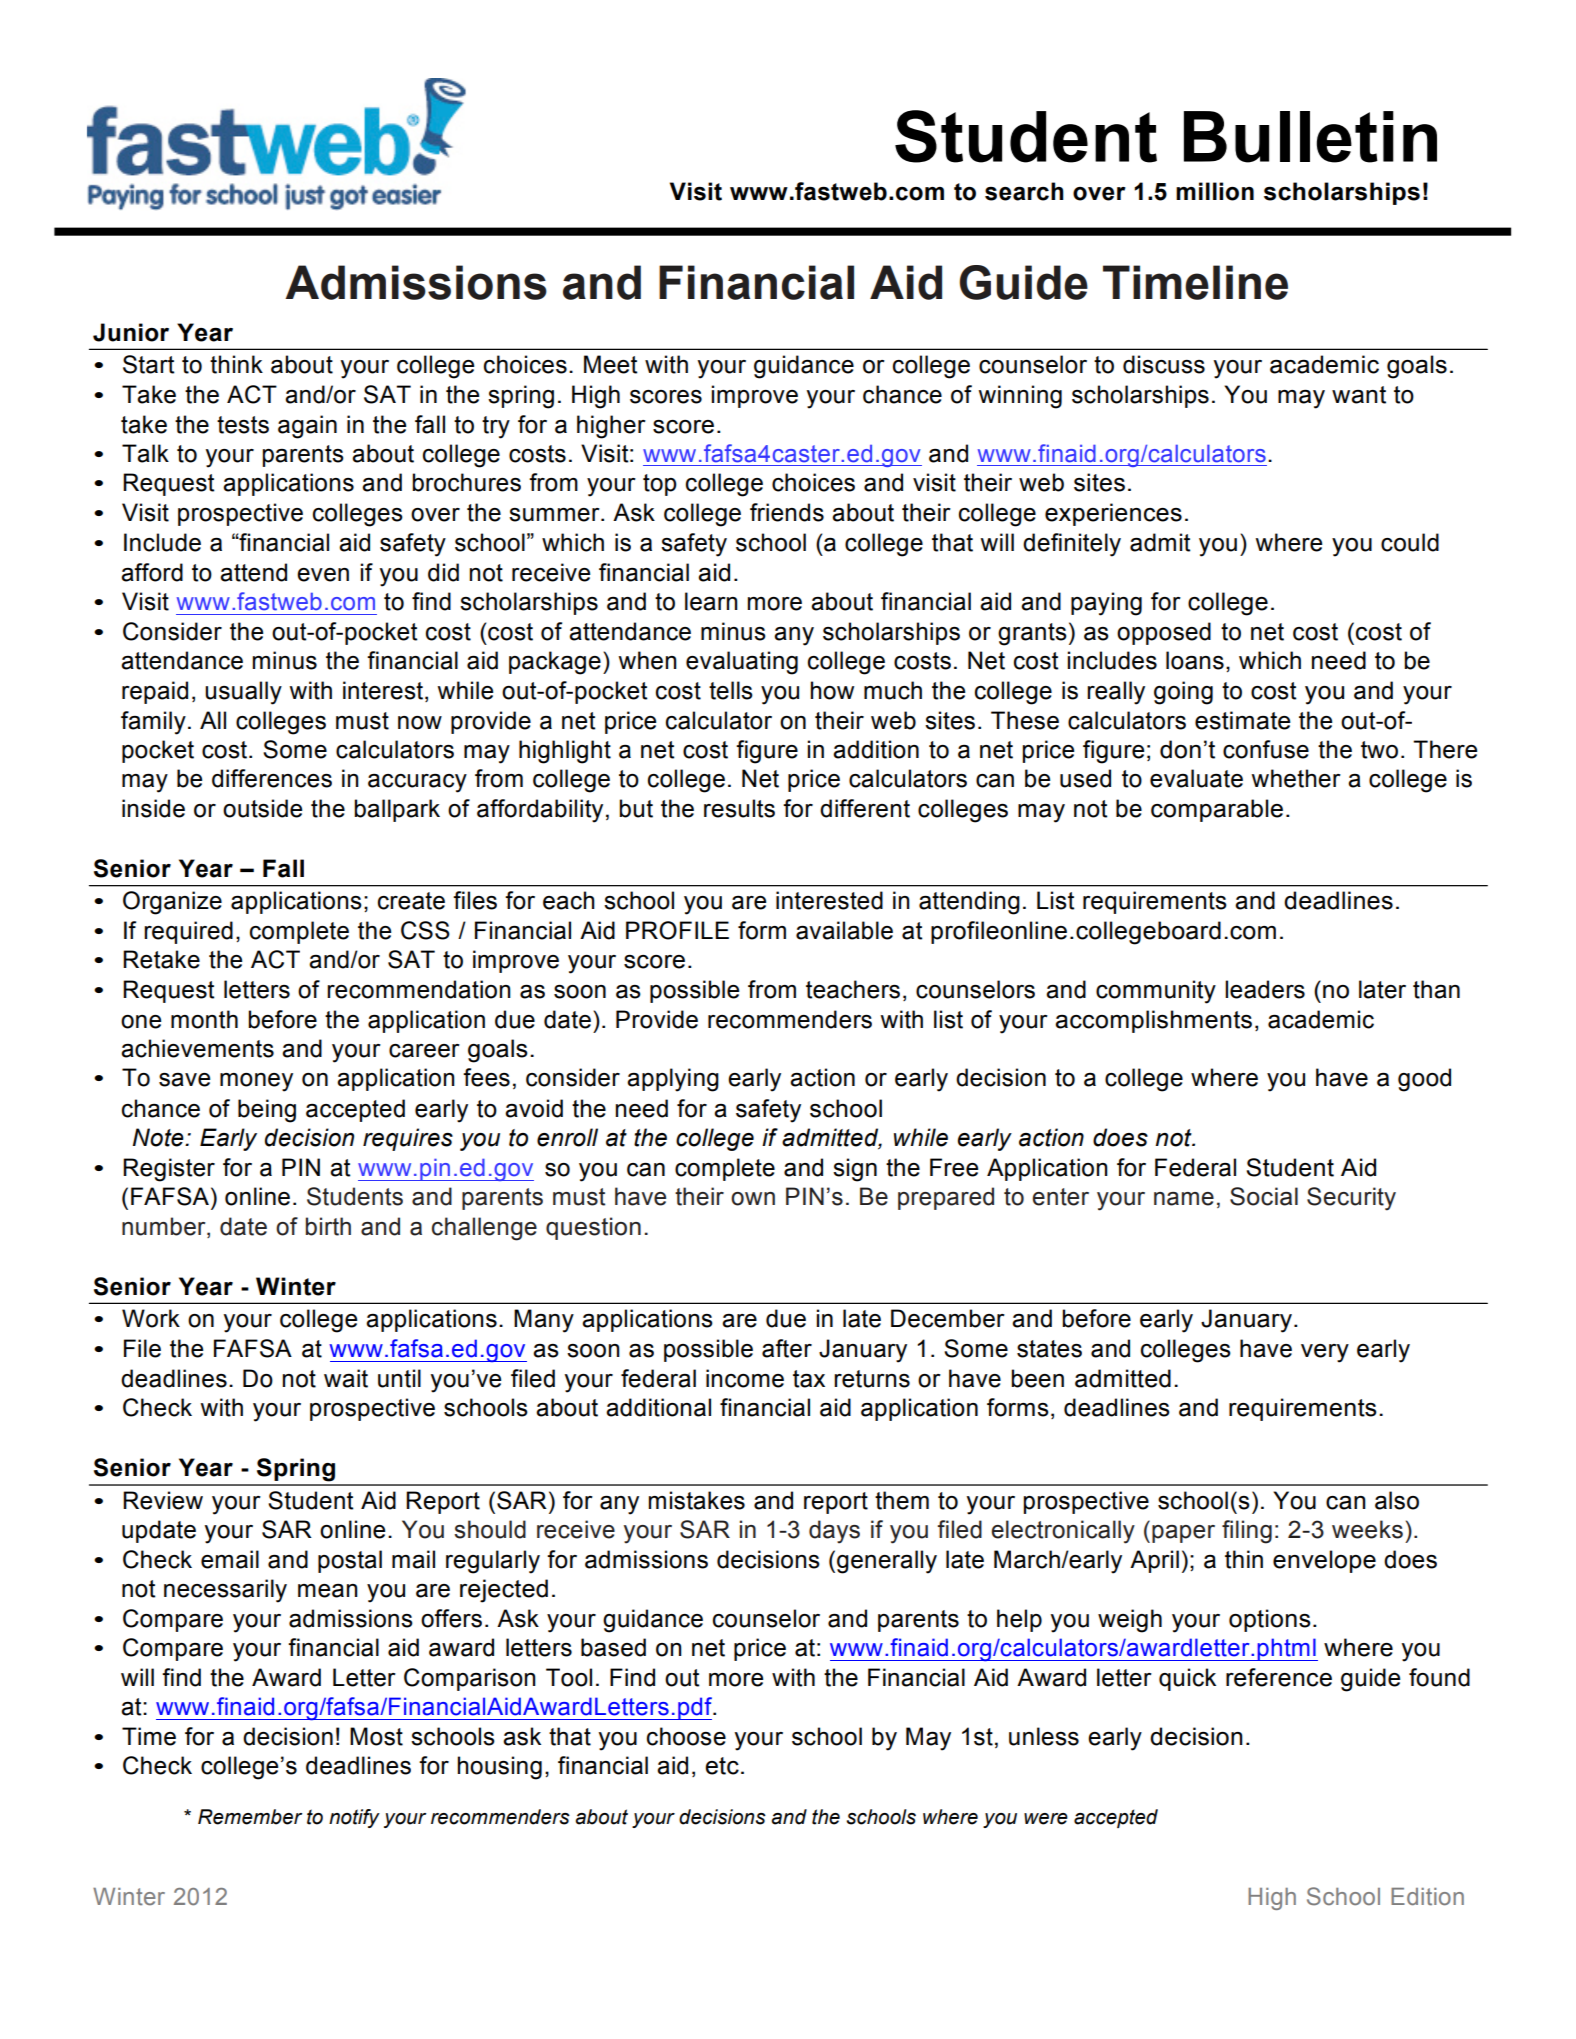 This page has width=1576, height=2039. Describe the element at coordinates (1266, 749) in the page. I see `confuse` at that location.
